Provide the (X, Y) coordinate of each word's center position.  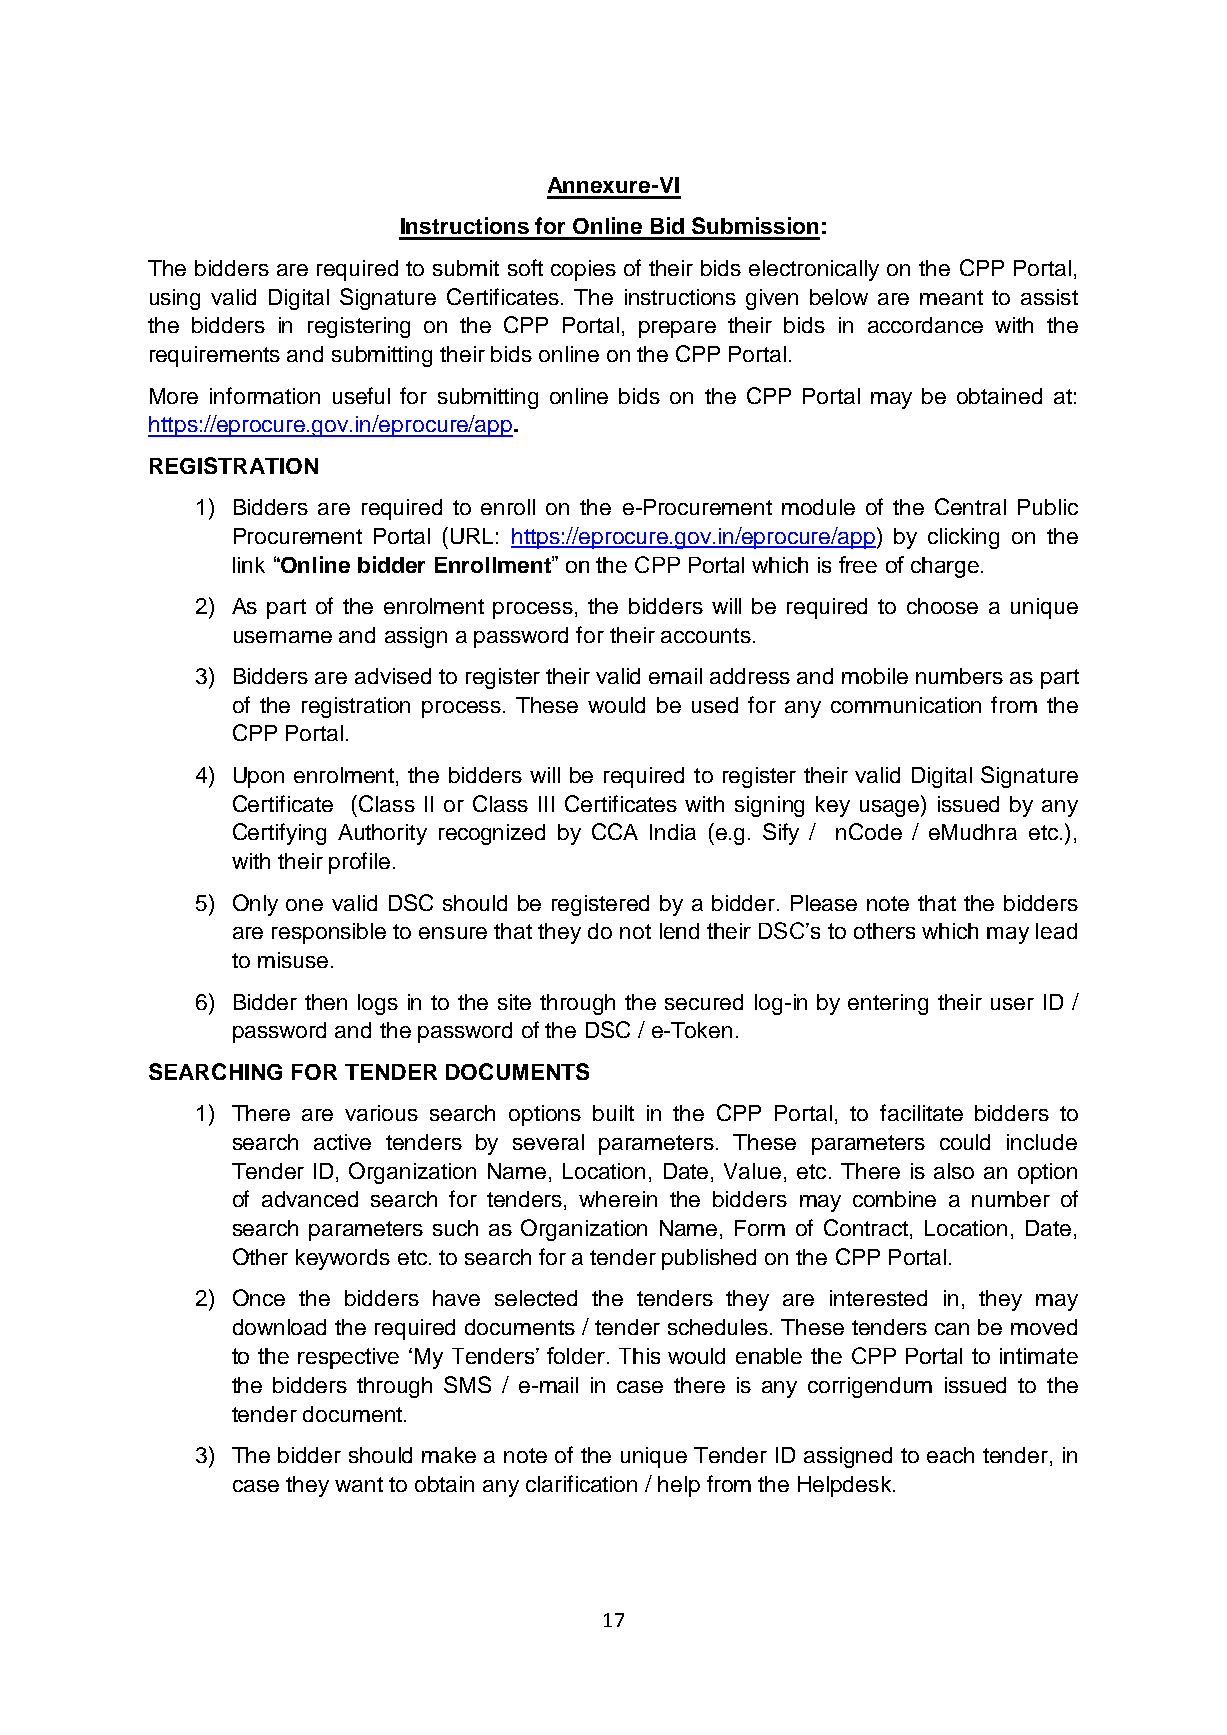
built (613, 1113)
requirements (215, 356)
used (715, 705)
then (326, 1002)
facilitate (921, 1112)
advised (393, 676)
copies (583, 270)
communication (906, 705)
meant (951, 297)
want (359, 1484)
